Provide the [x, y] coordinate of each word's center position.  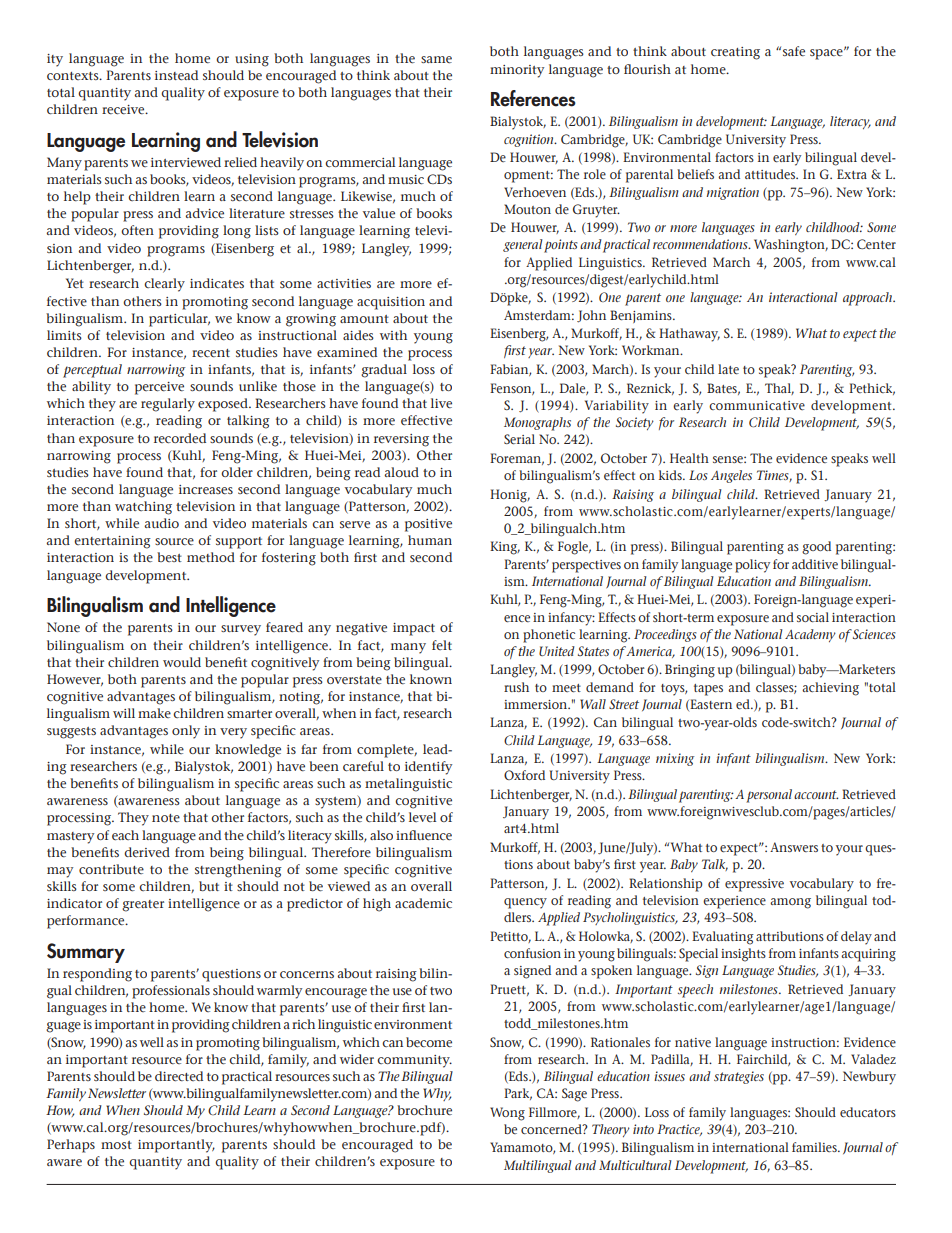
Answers [794, 847]
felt [442, 645]
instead [176, 75]
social [813, 617]
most [116, 1145]
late [728, 369]
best [169, 557]
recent [211, 353]
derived [147, 852]
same [436, 60]
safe [794, 51]
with [393, 335]
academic [423, 903]
